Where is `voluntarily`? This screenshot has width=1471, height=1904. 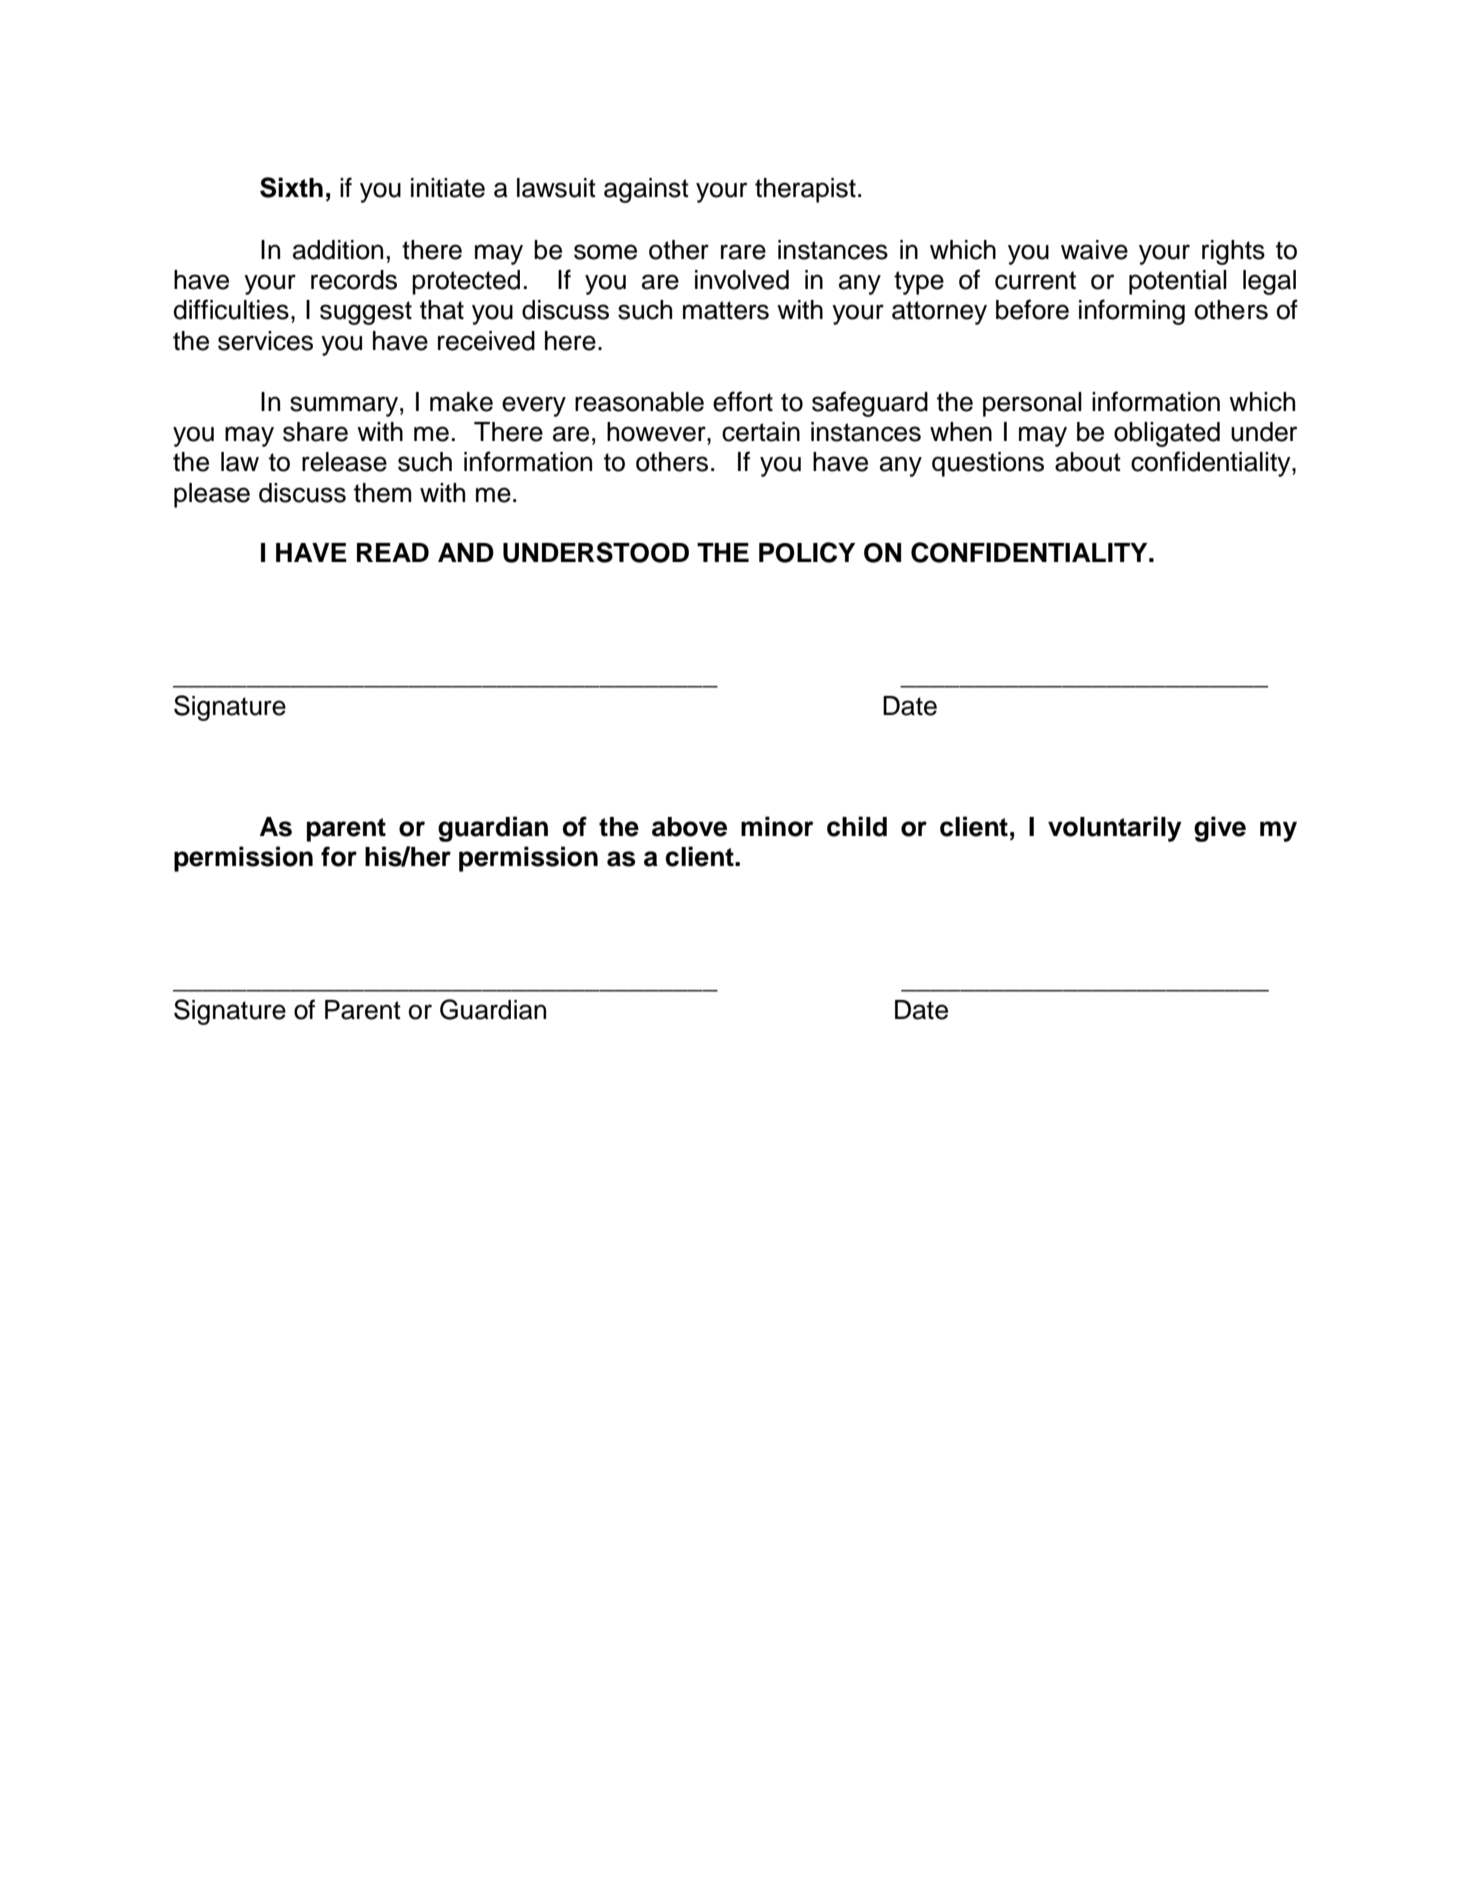 voluntarily is located at coordinates (1115, 829).
